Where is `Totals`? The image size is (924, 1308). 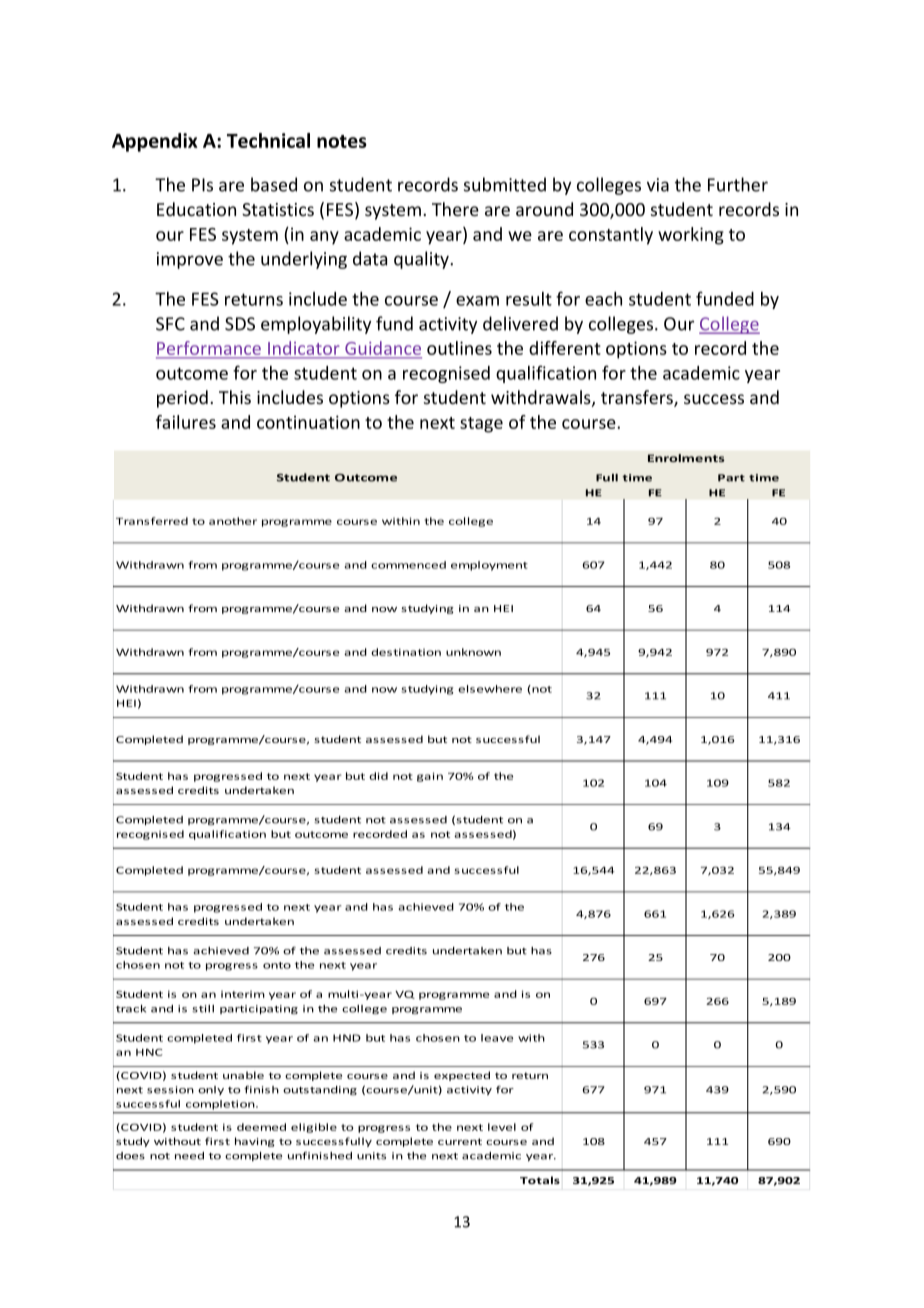
Totals is located at coordinates (540, 1180).
